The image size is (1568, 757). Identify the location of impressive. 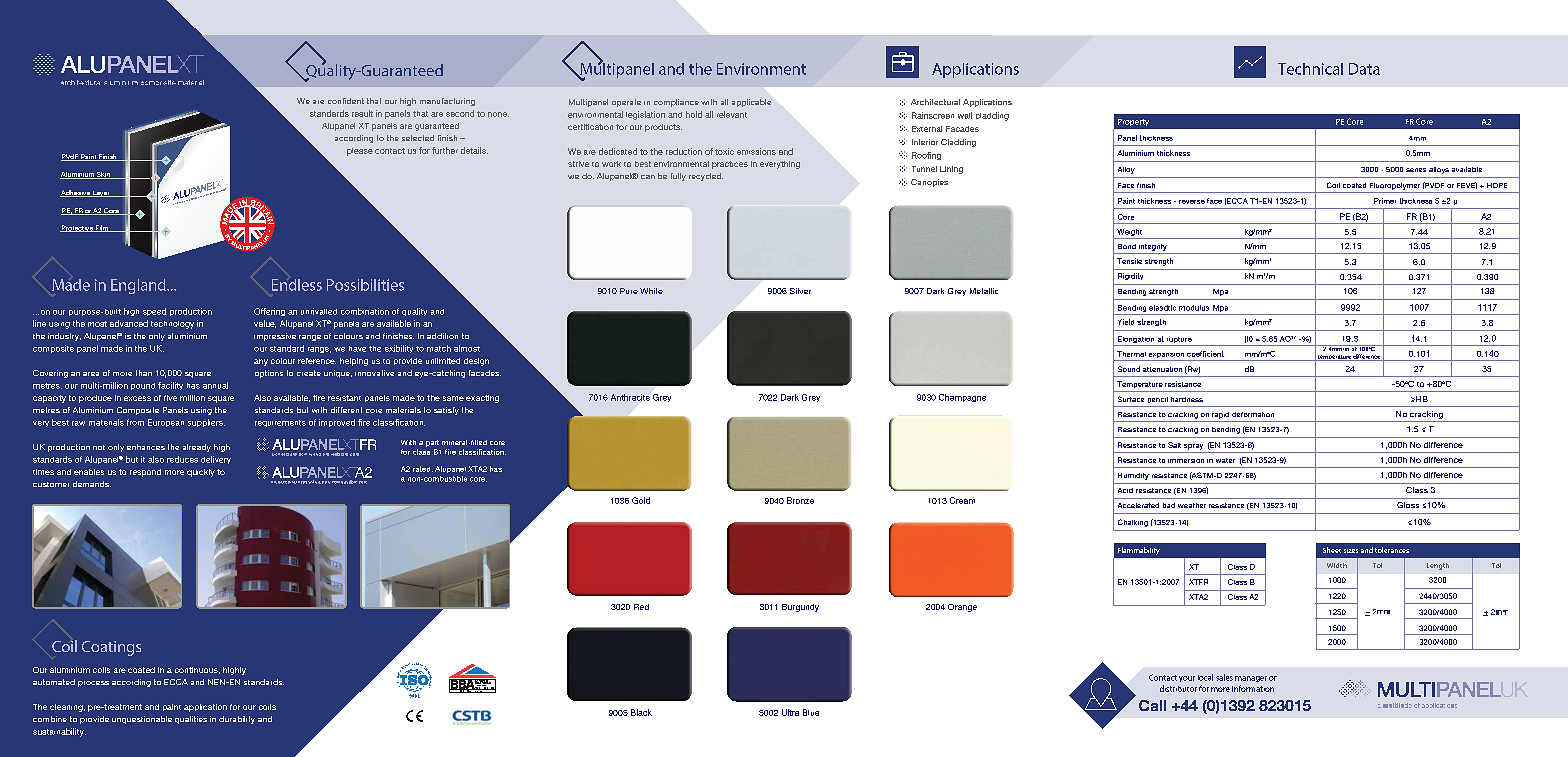
(275, 337).
